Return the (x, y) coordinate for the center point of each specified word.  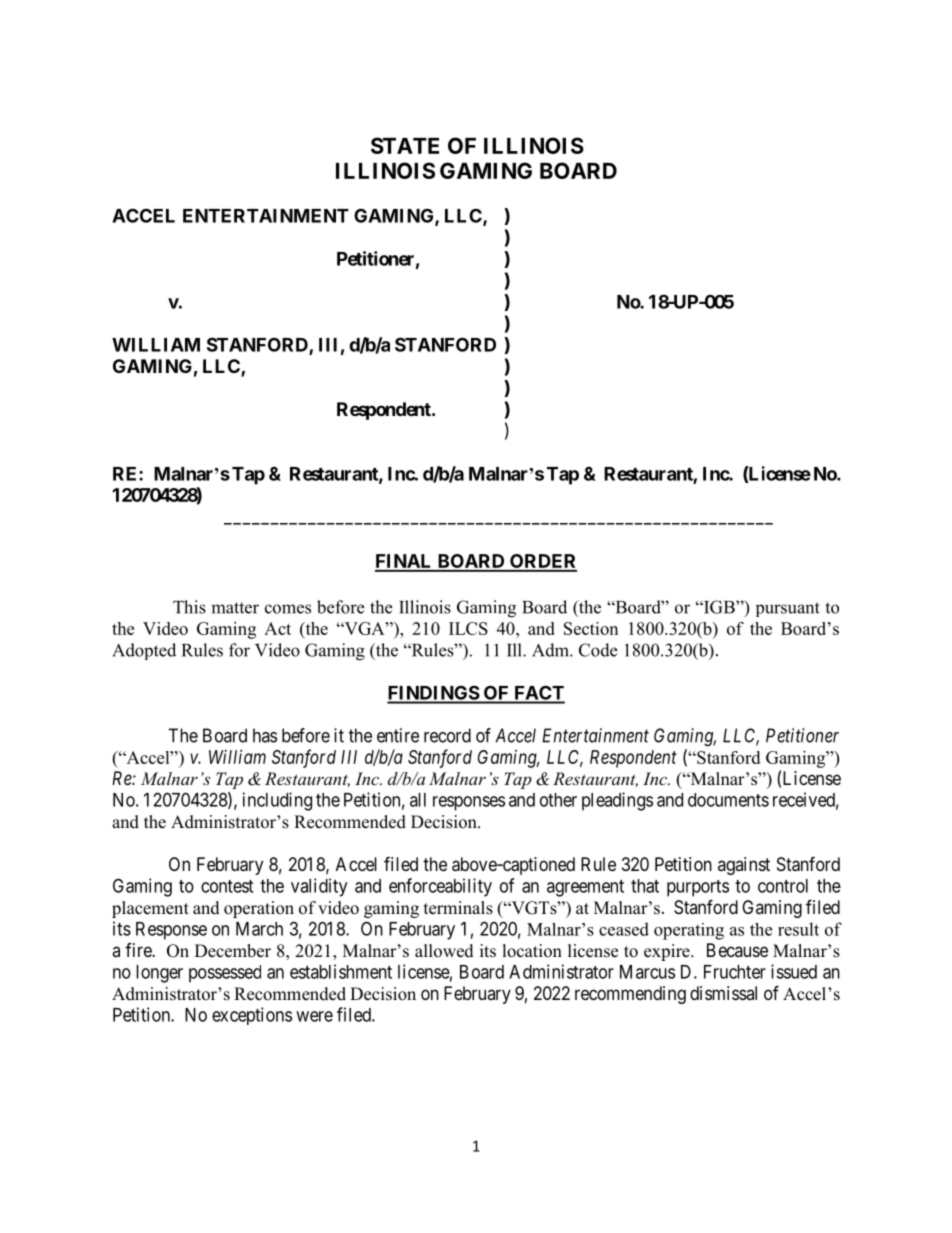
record (447, 735)
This (189, 607)
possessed (225, 974)
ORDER (542, 562)
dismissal (723, 993)
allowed (444, 951)
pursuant (788, 609)
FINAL (405, 562)
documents (728, 800)
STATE (405, 145)
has (265, 735)
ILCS (468, 628)
